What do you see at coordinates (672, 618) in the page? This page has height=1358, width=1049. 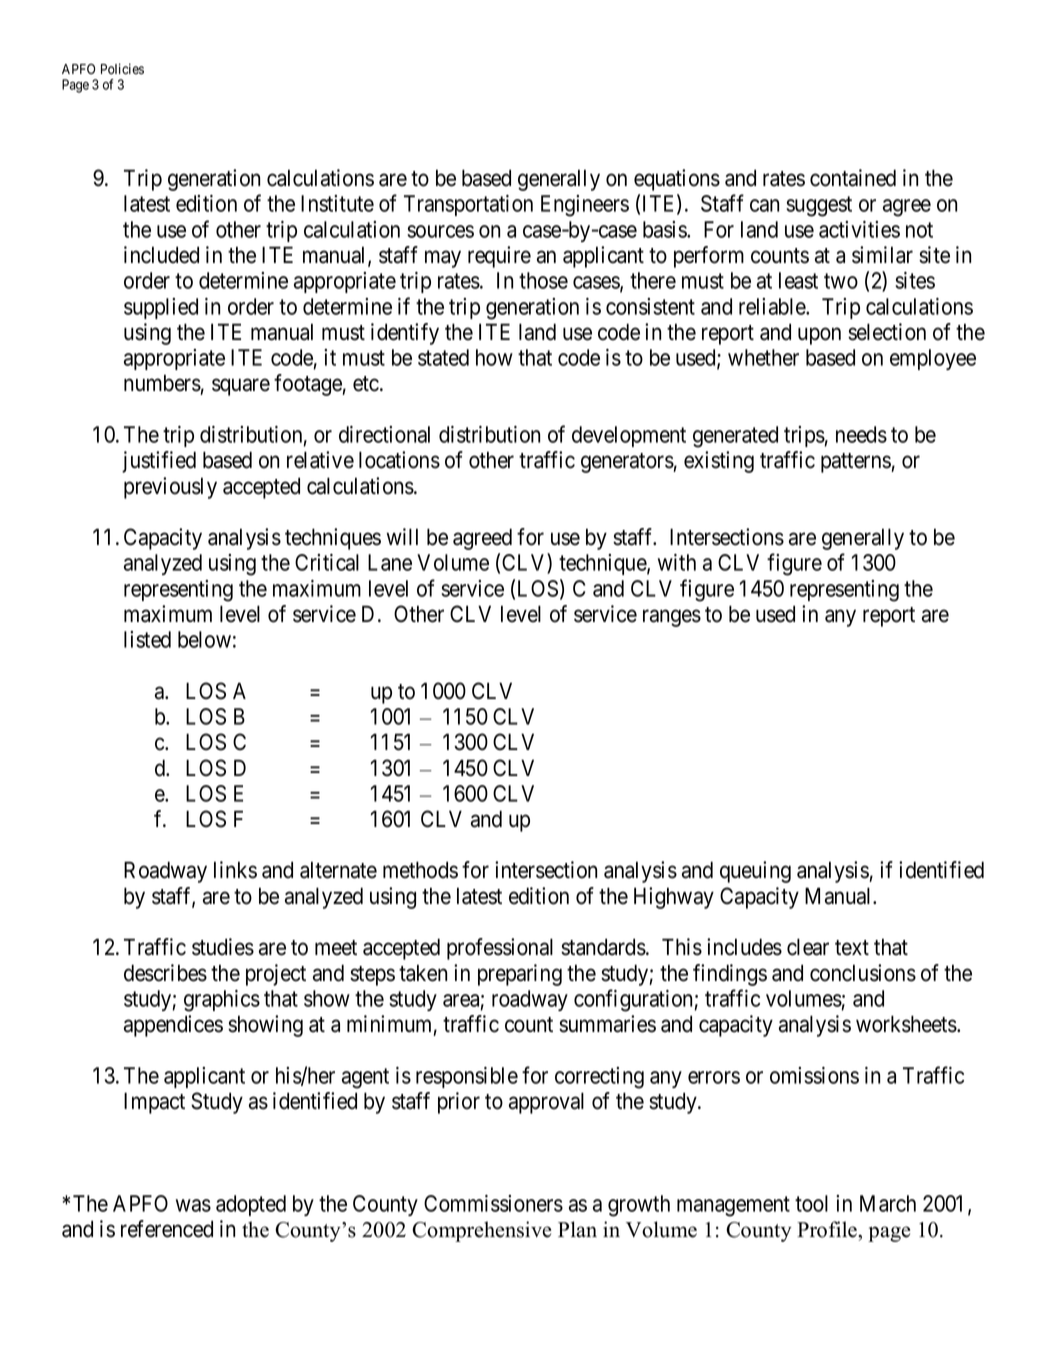 I see `ranges` at bounding box center [672, 618].
